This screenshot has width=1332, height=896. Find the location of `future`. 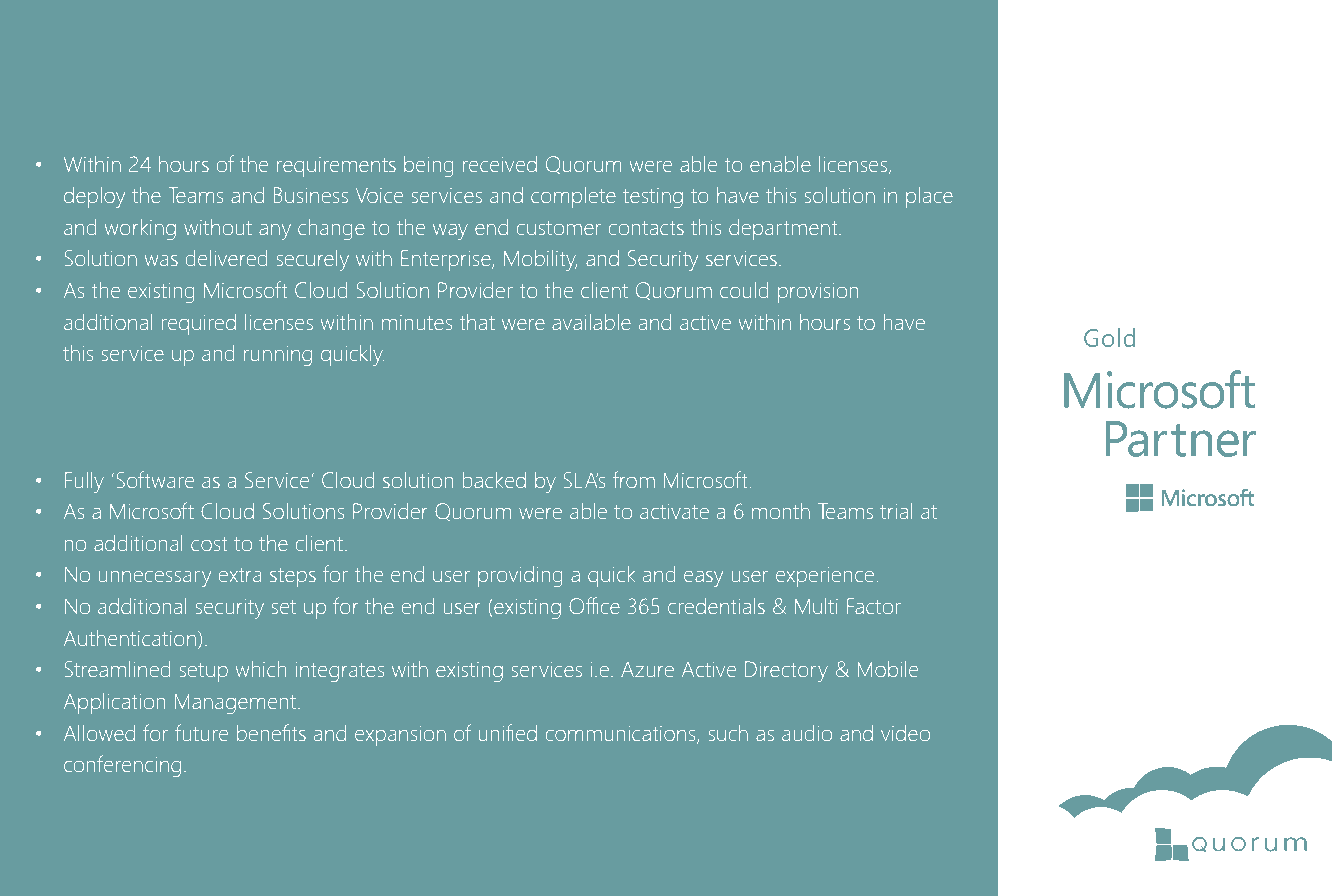

future is located at coordinates (201, 732).
